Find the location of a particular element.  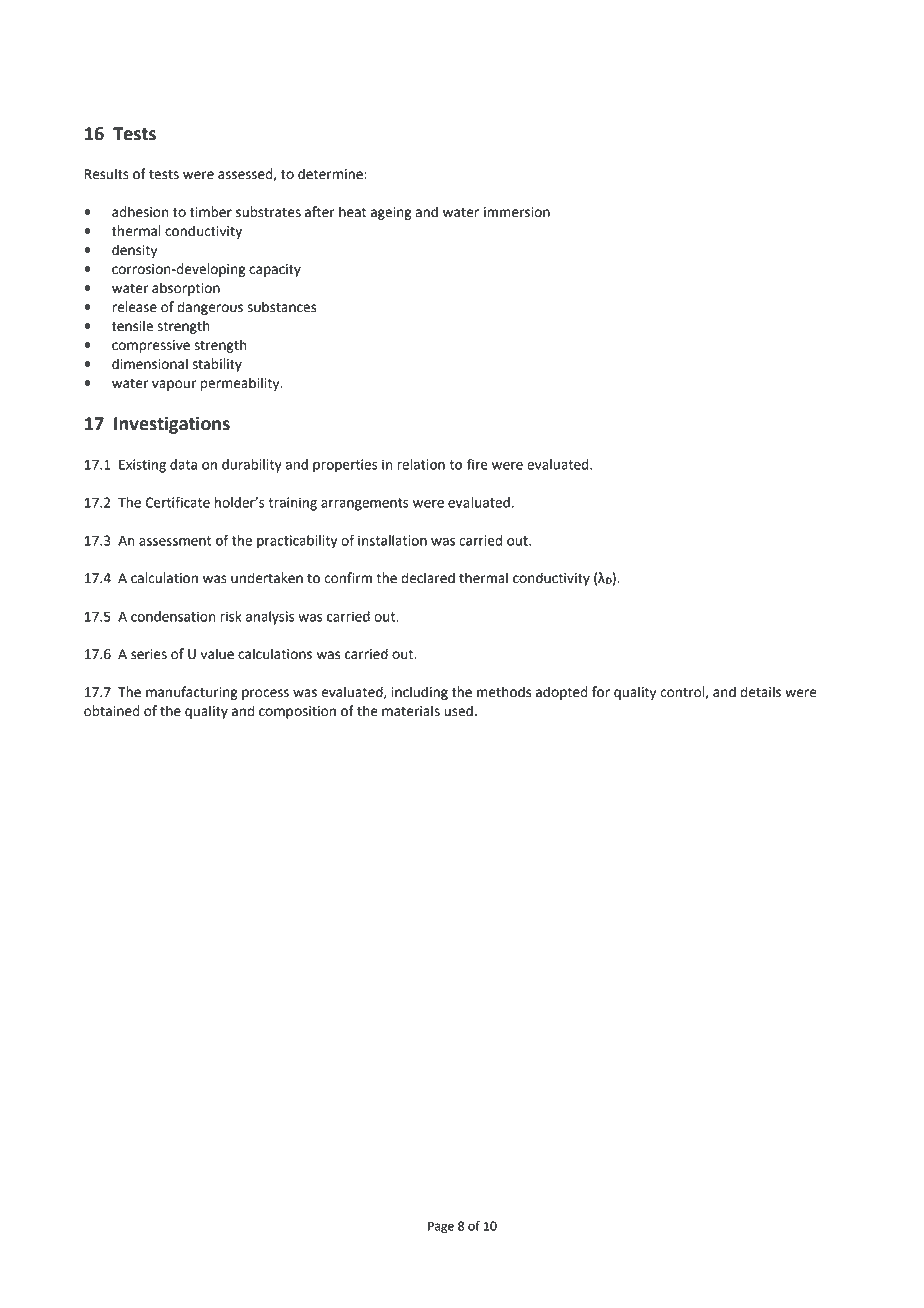

Page is located at coordinates (441, 1227).
